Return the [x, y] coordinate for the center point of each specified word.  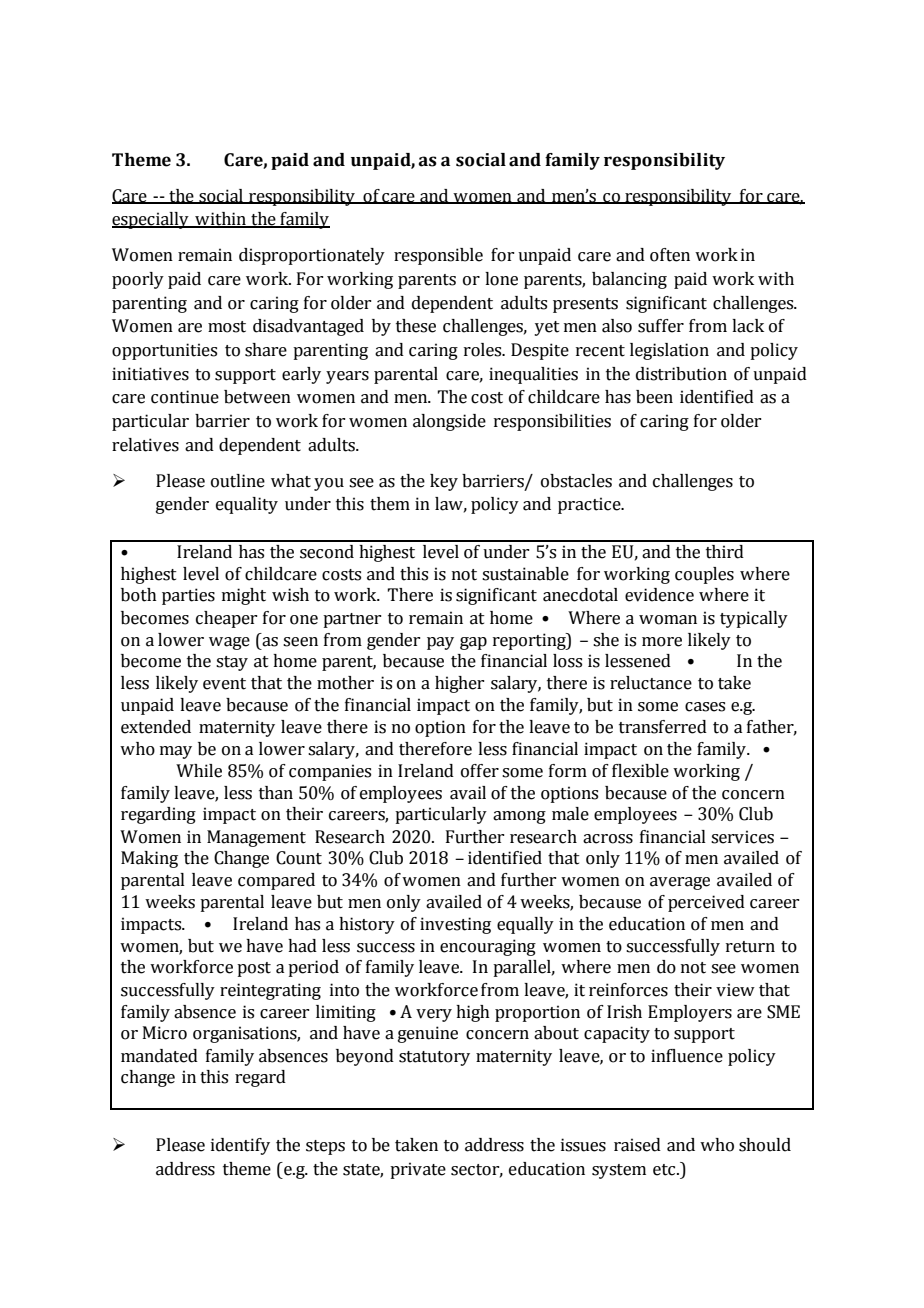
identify [240, 1146]
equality [247, 505]
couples [704, 575]
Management [256, 838]
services [742, 837]
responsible [438, 256]
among [519, 817]
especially [151, 220]
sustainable [525, 574]
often [670, 255]
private [418, 1170]
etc [665, 1170]
